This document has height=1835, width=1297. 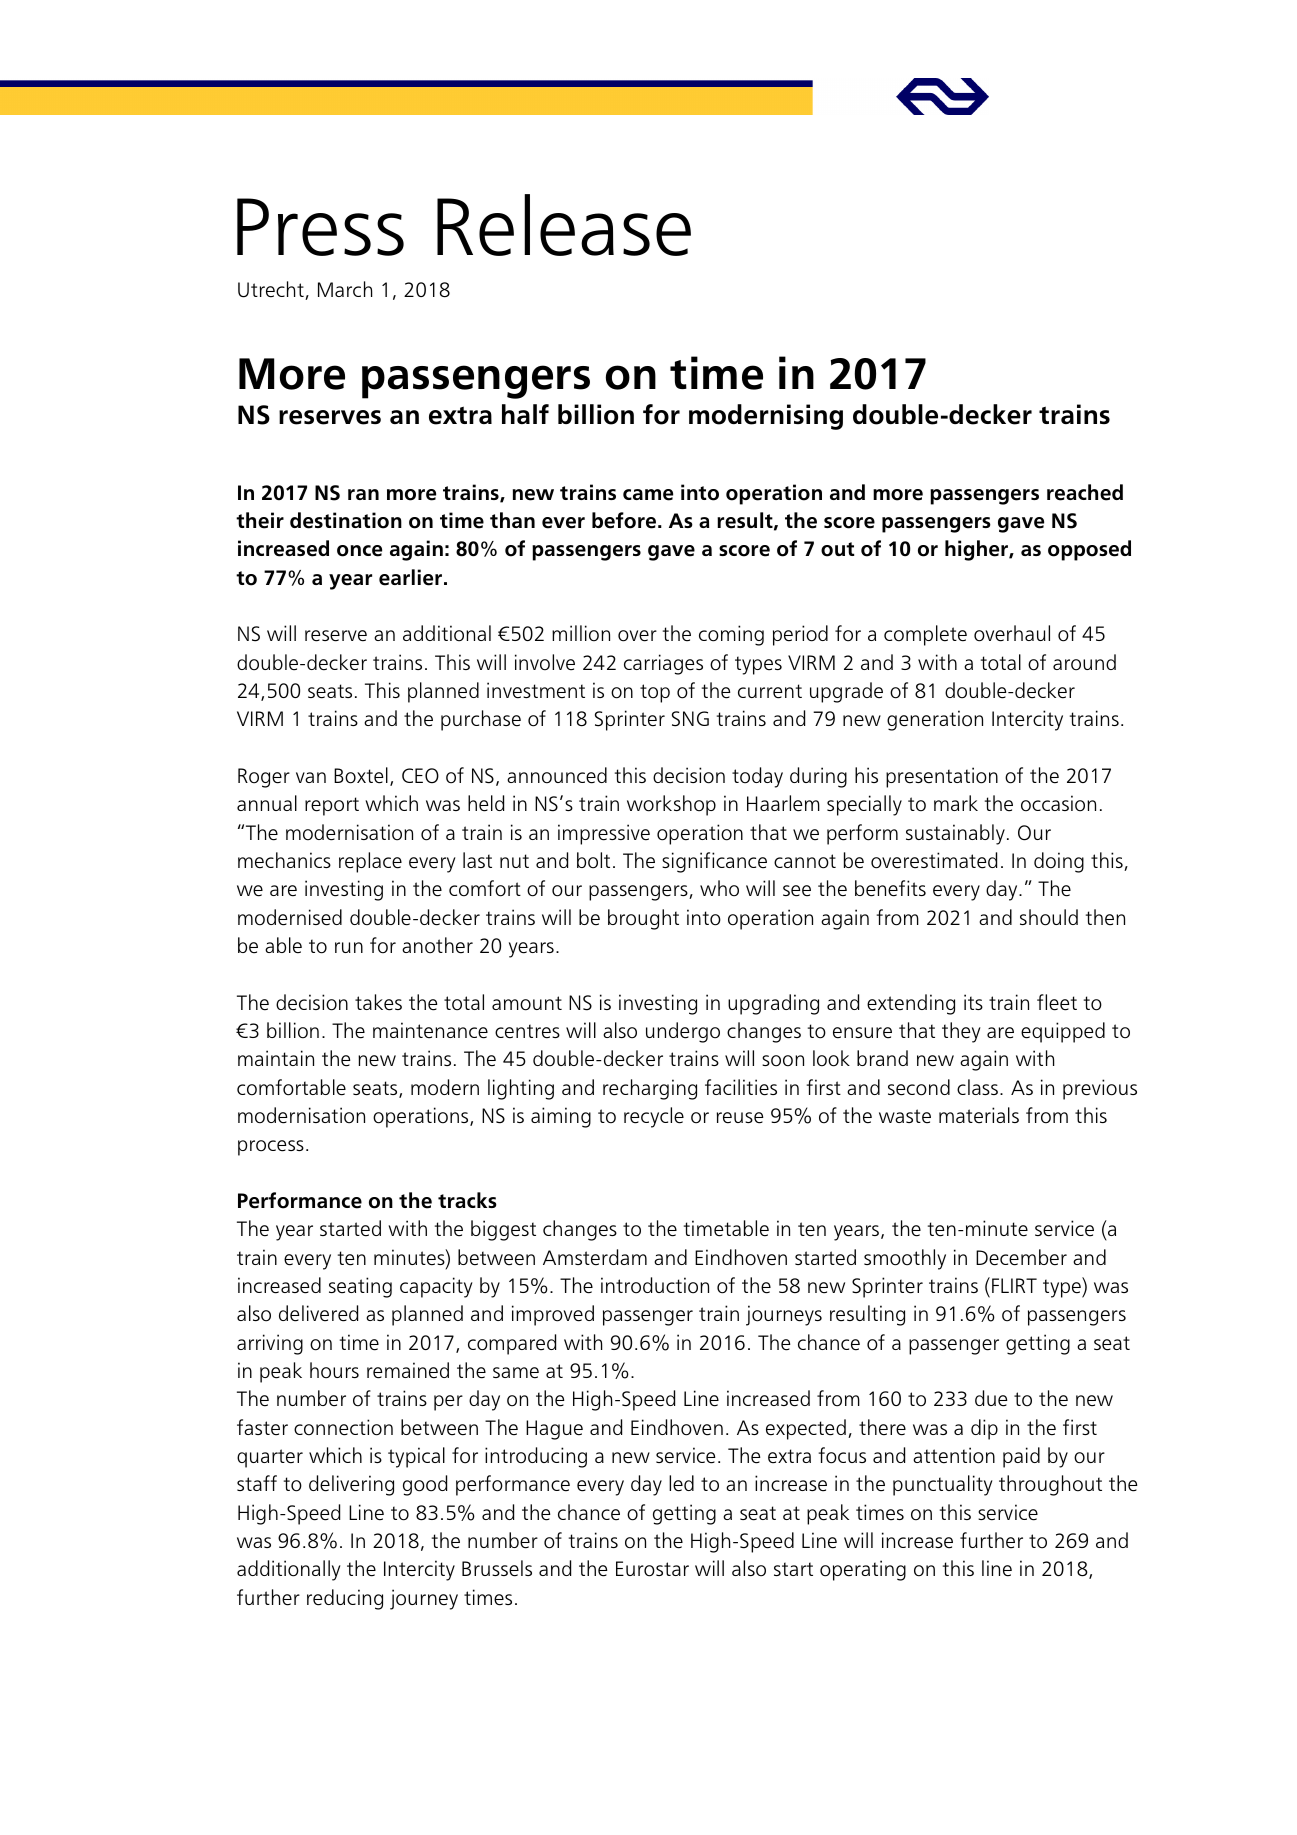 What do you see at coordinates (345, 1599) in the document?
I see `reducing` at bounding box center [345, 1599].
